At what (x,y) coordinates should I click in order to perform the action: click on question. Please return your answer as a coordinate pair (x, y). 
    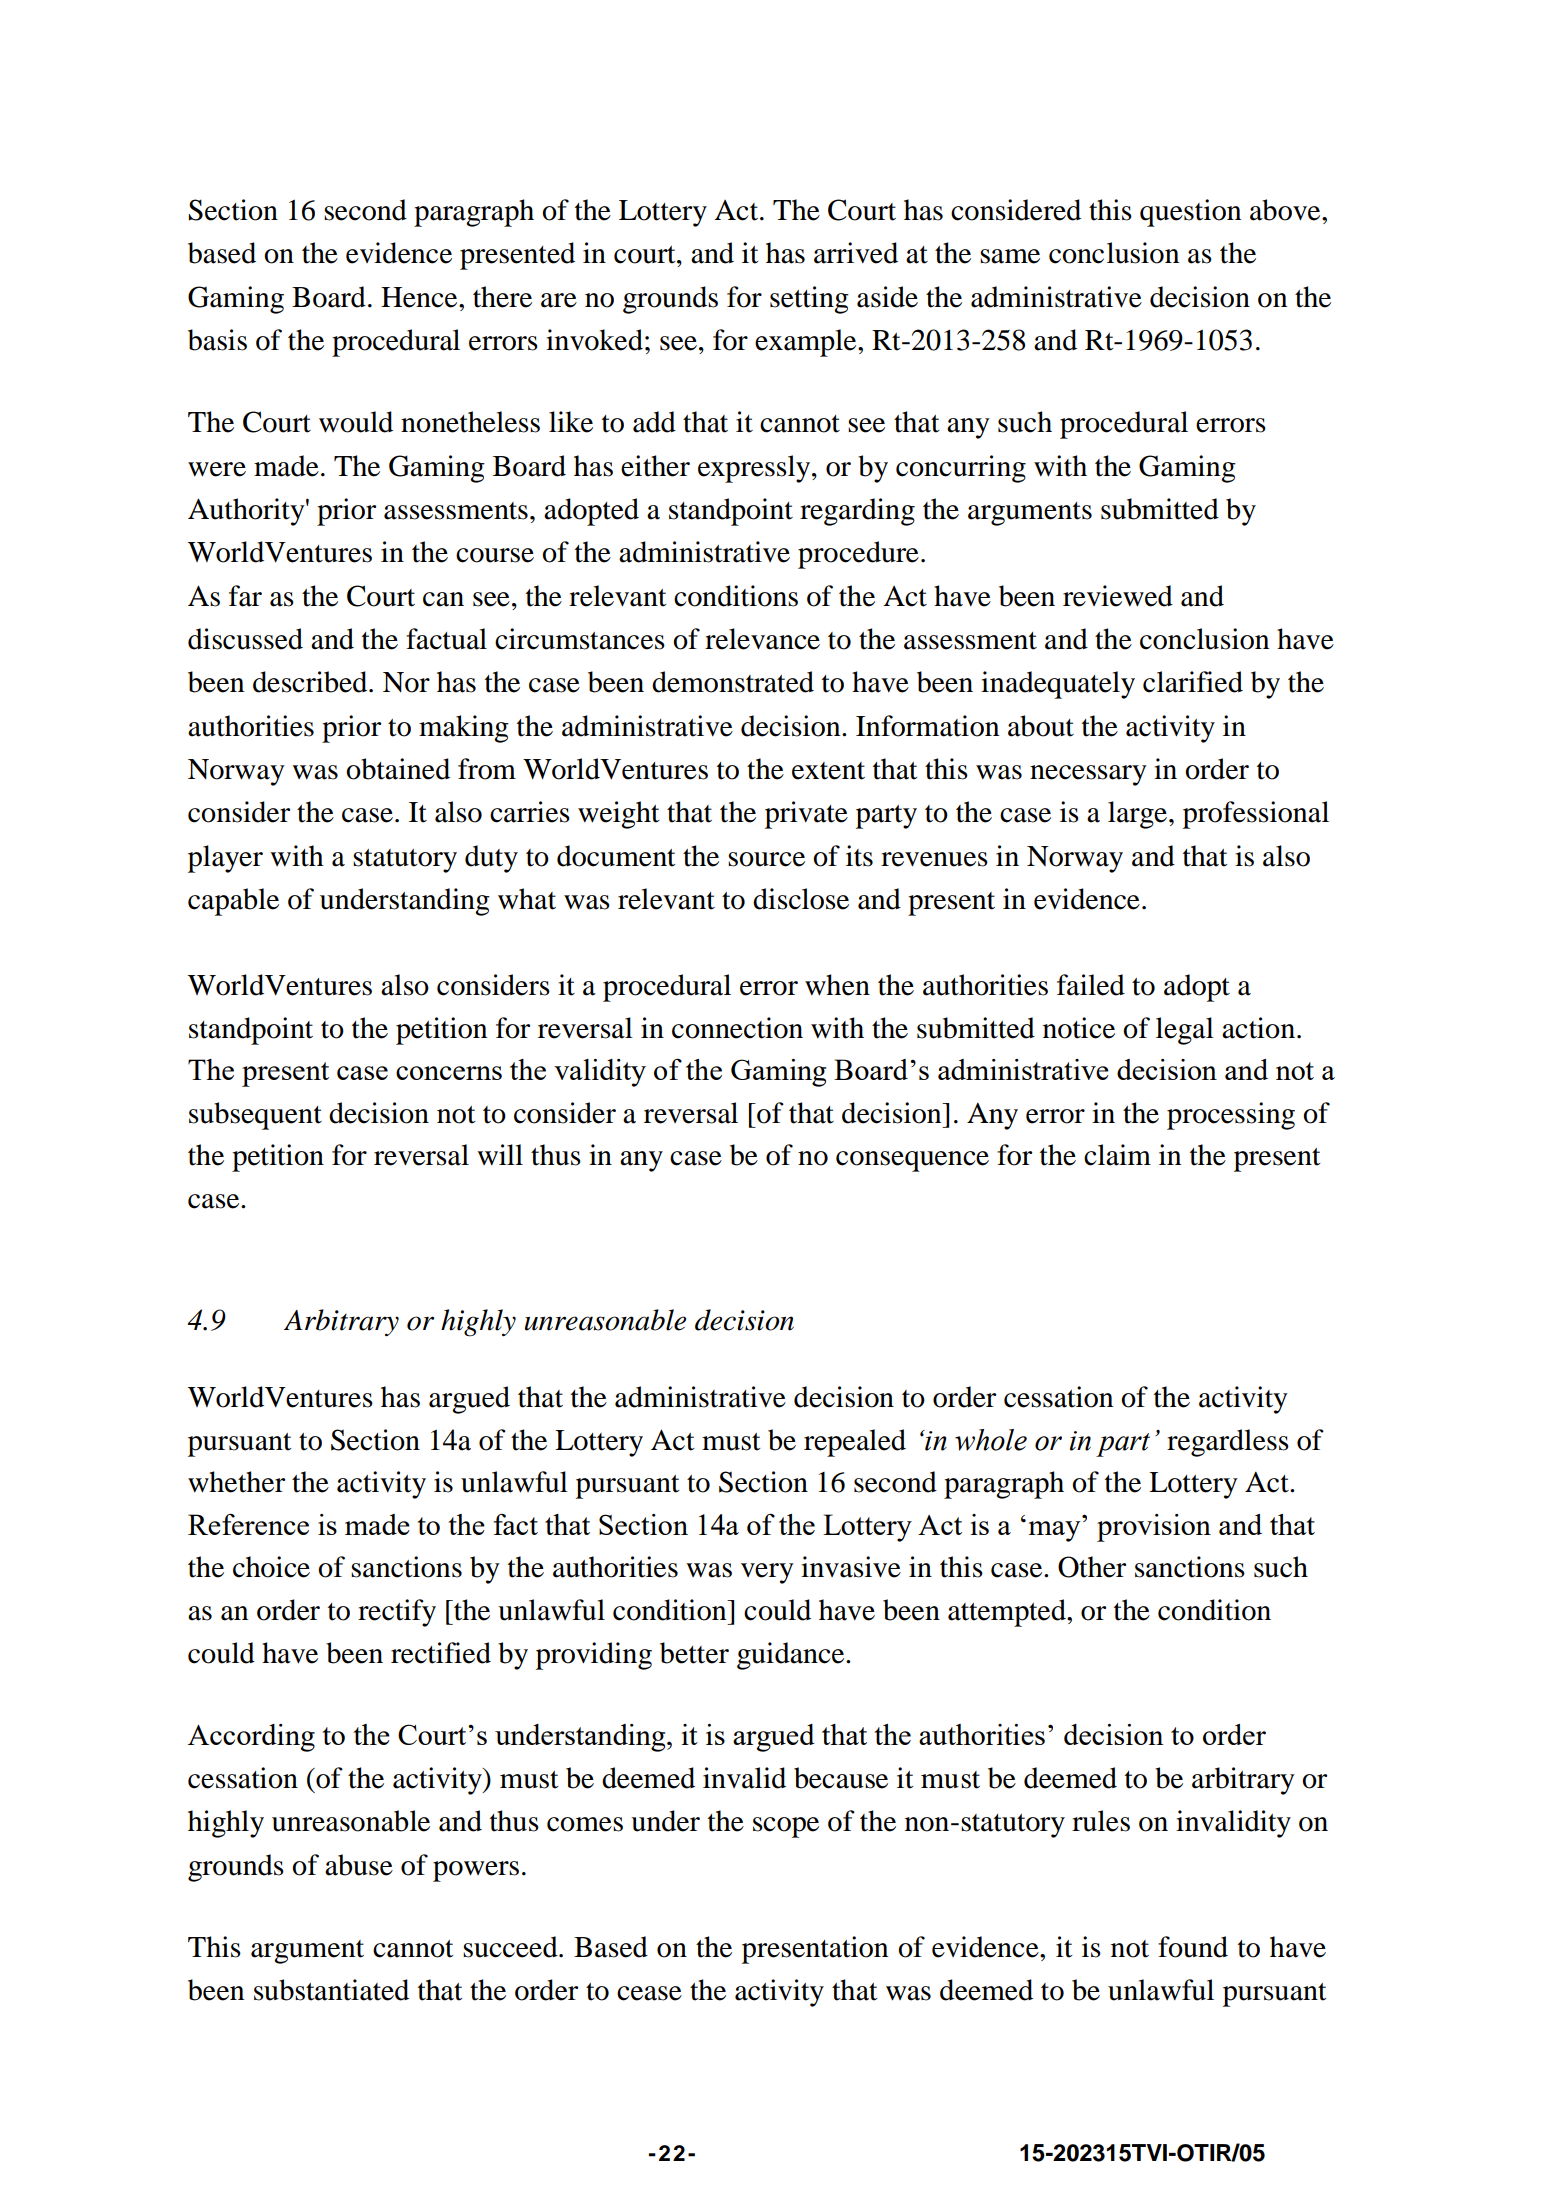
    Looking at the image, I should click on (1190, 213).
